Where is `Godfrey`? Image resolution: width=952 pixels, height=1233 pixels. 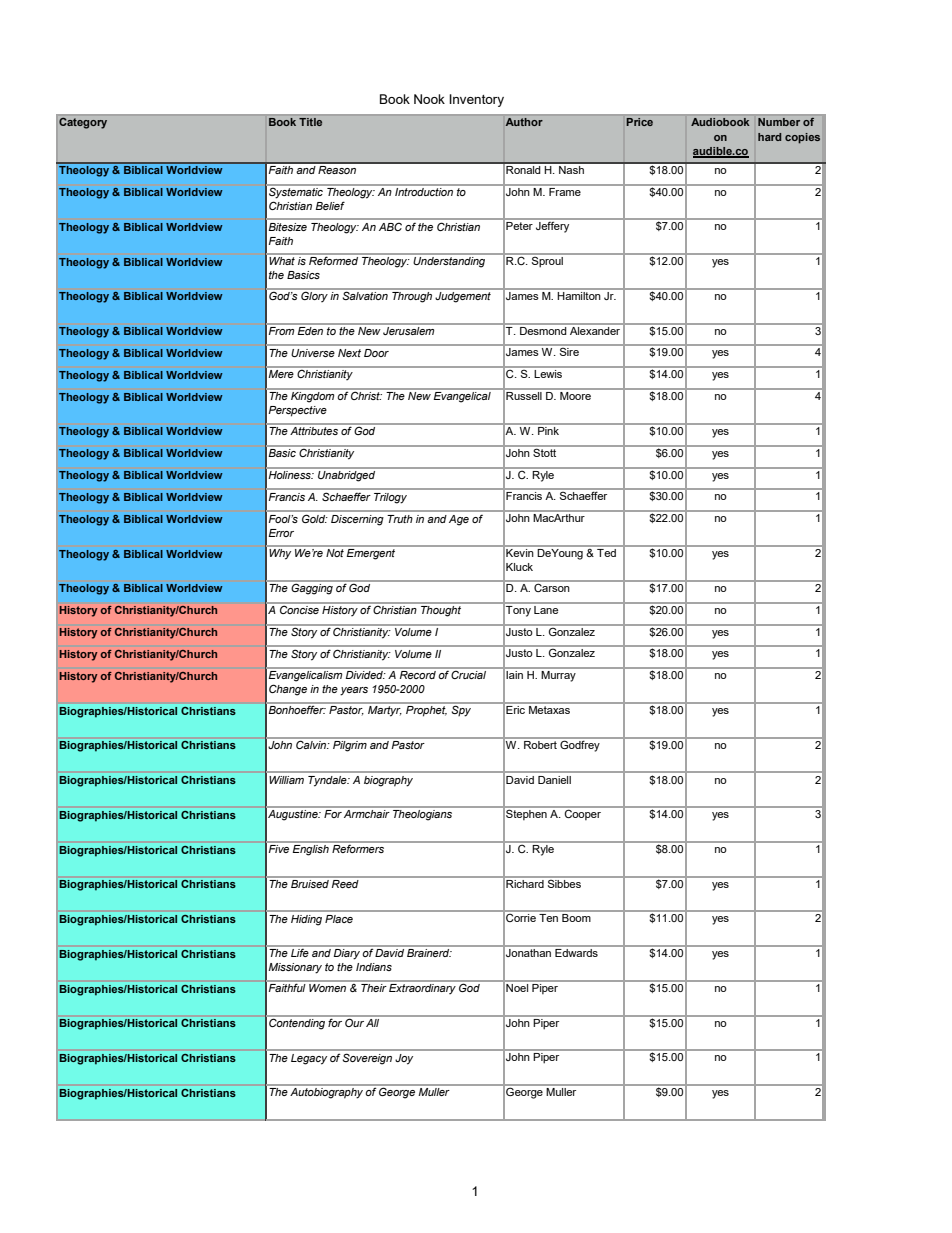 Godfrey is located at coordinates (580, 745).
